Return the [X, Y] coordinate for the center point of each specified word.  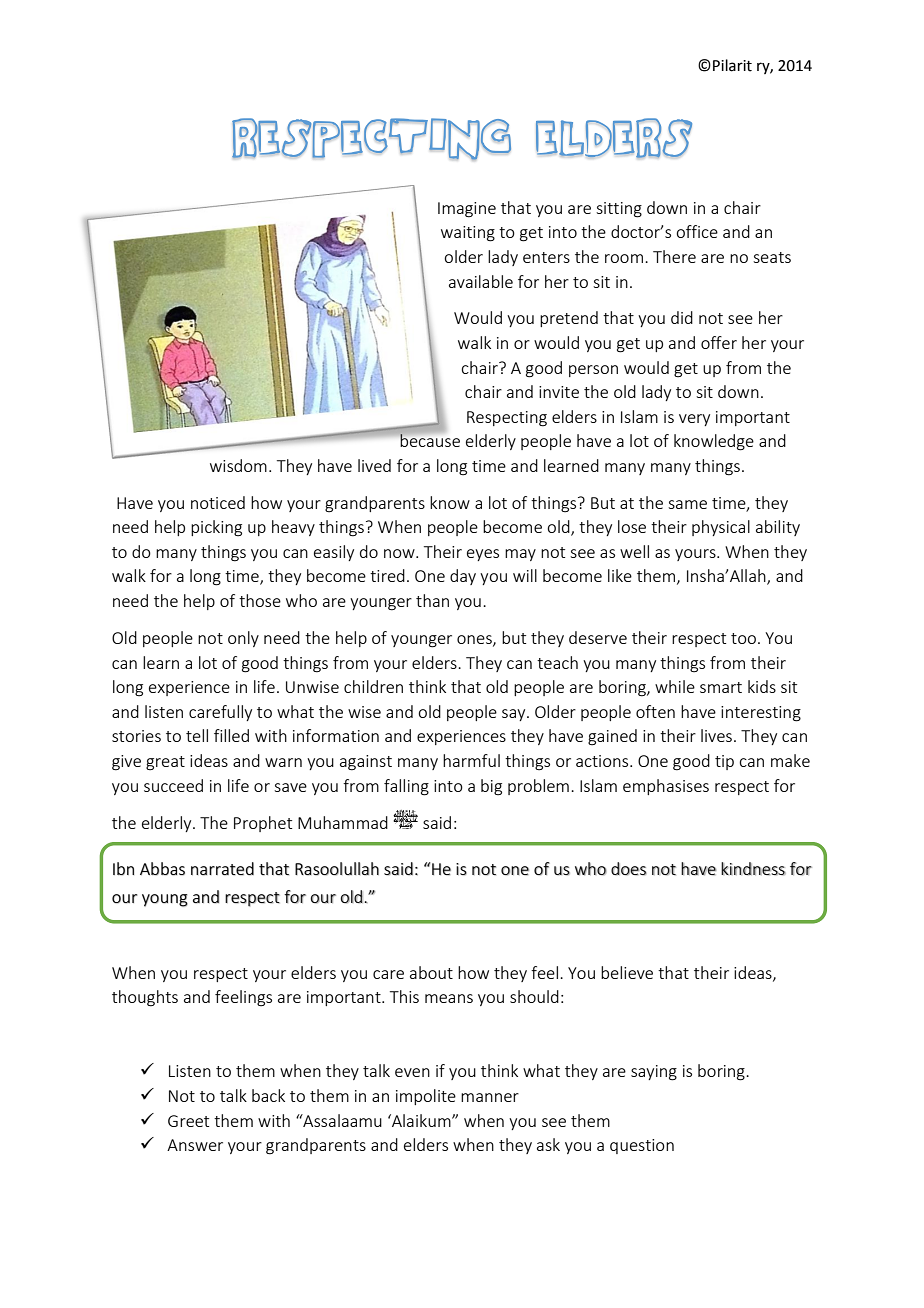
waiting [468, 234]
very [694, 420]
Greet [188, 1121]
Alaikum [421, 1120]
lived [374, 465]
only [243, 639]
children [373, 686]
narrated [222, 869]
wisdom [238, 465]
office [697, 231]
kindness [753, 869]
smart [721, 687]
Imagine [467, 210]
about [431, 972]
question [642, 1146]
